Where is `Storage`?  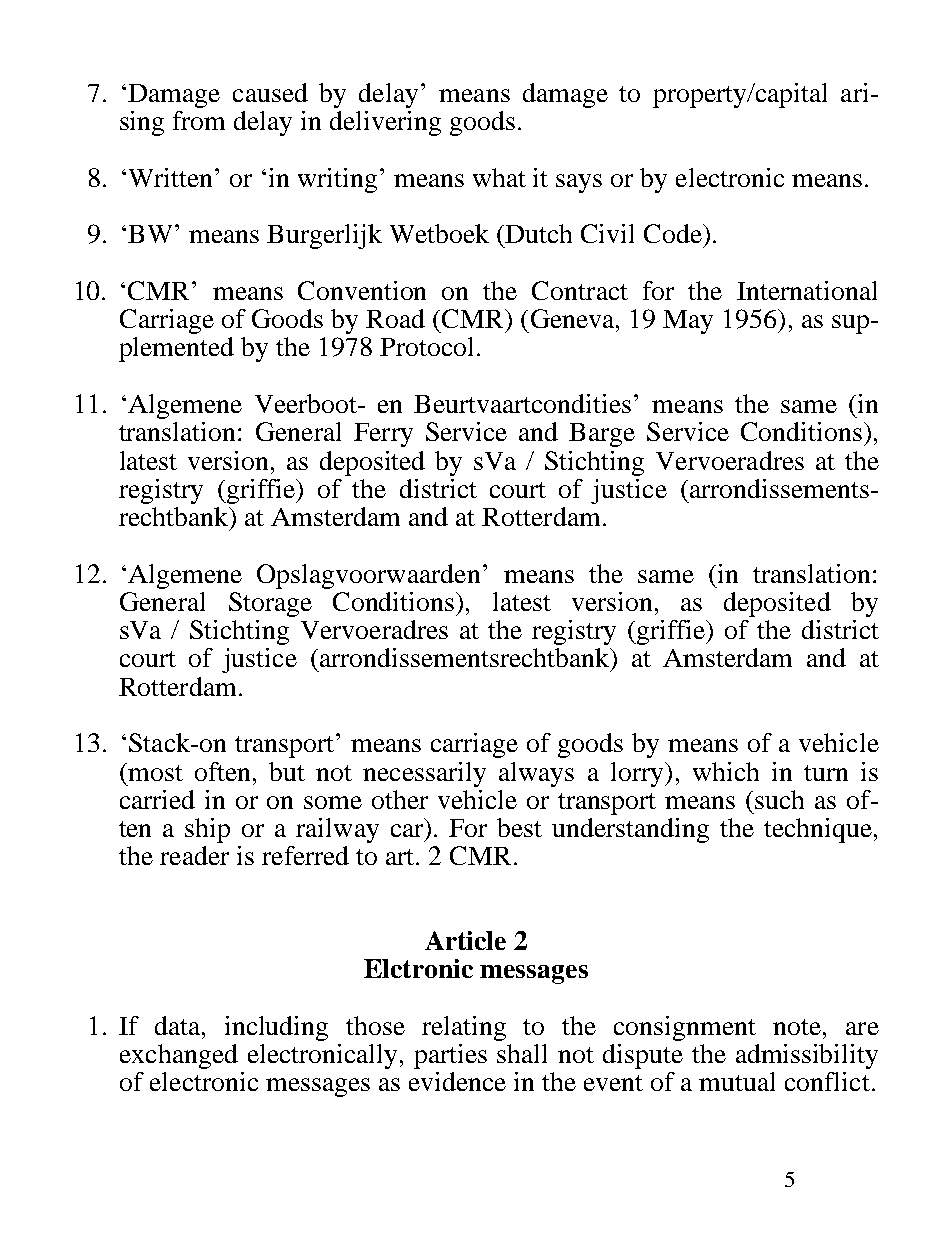
Storage is located at coordinates (270, 604).
